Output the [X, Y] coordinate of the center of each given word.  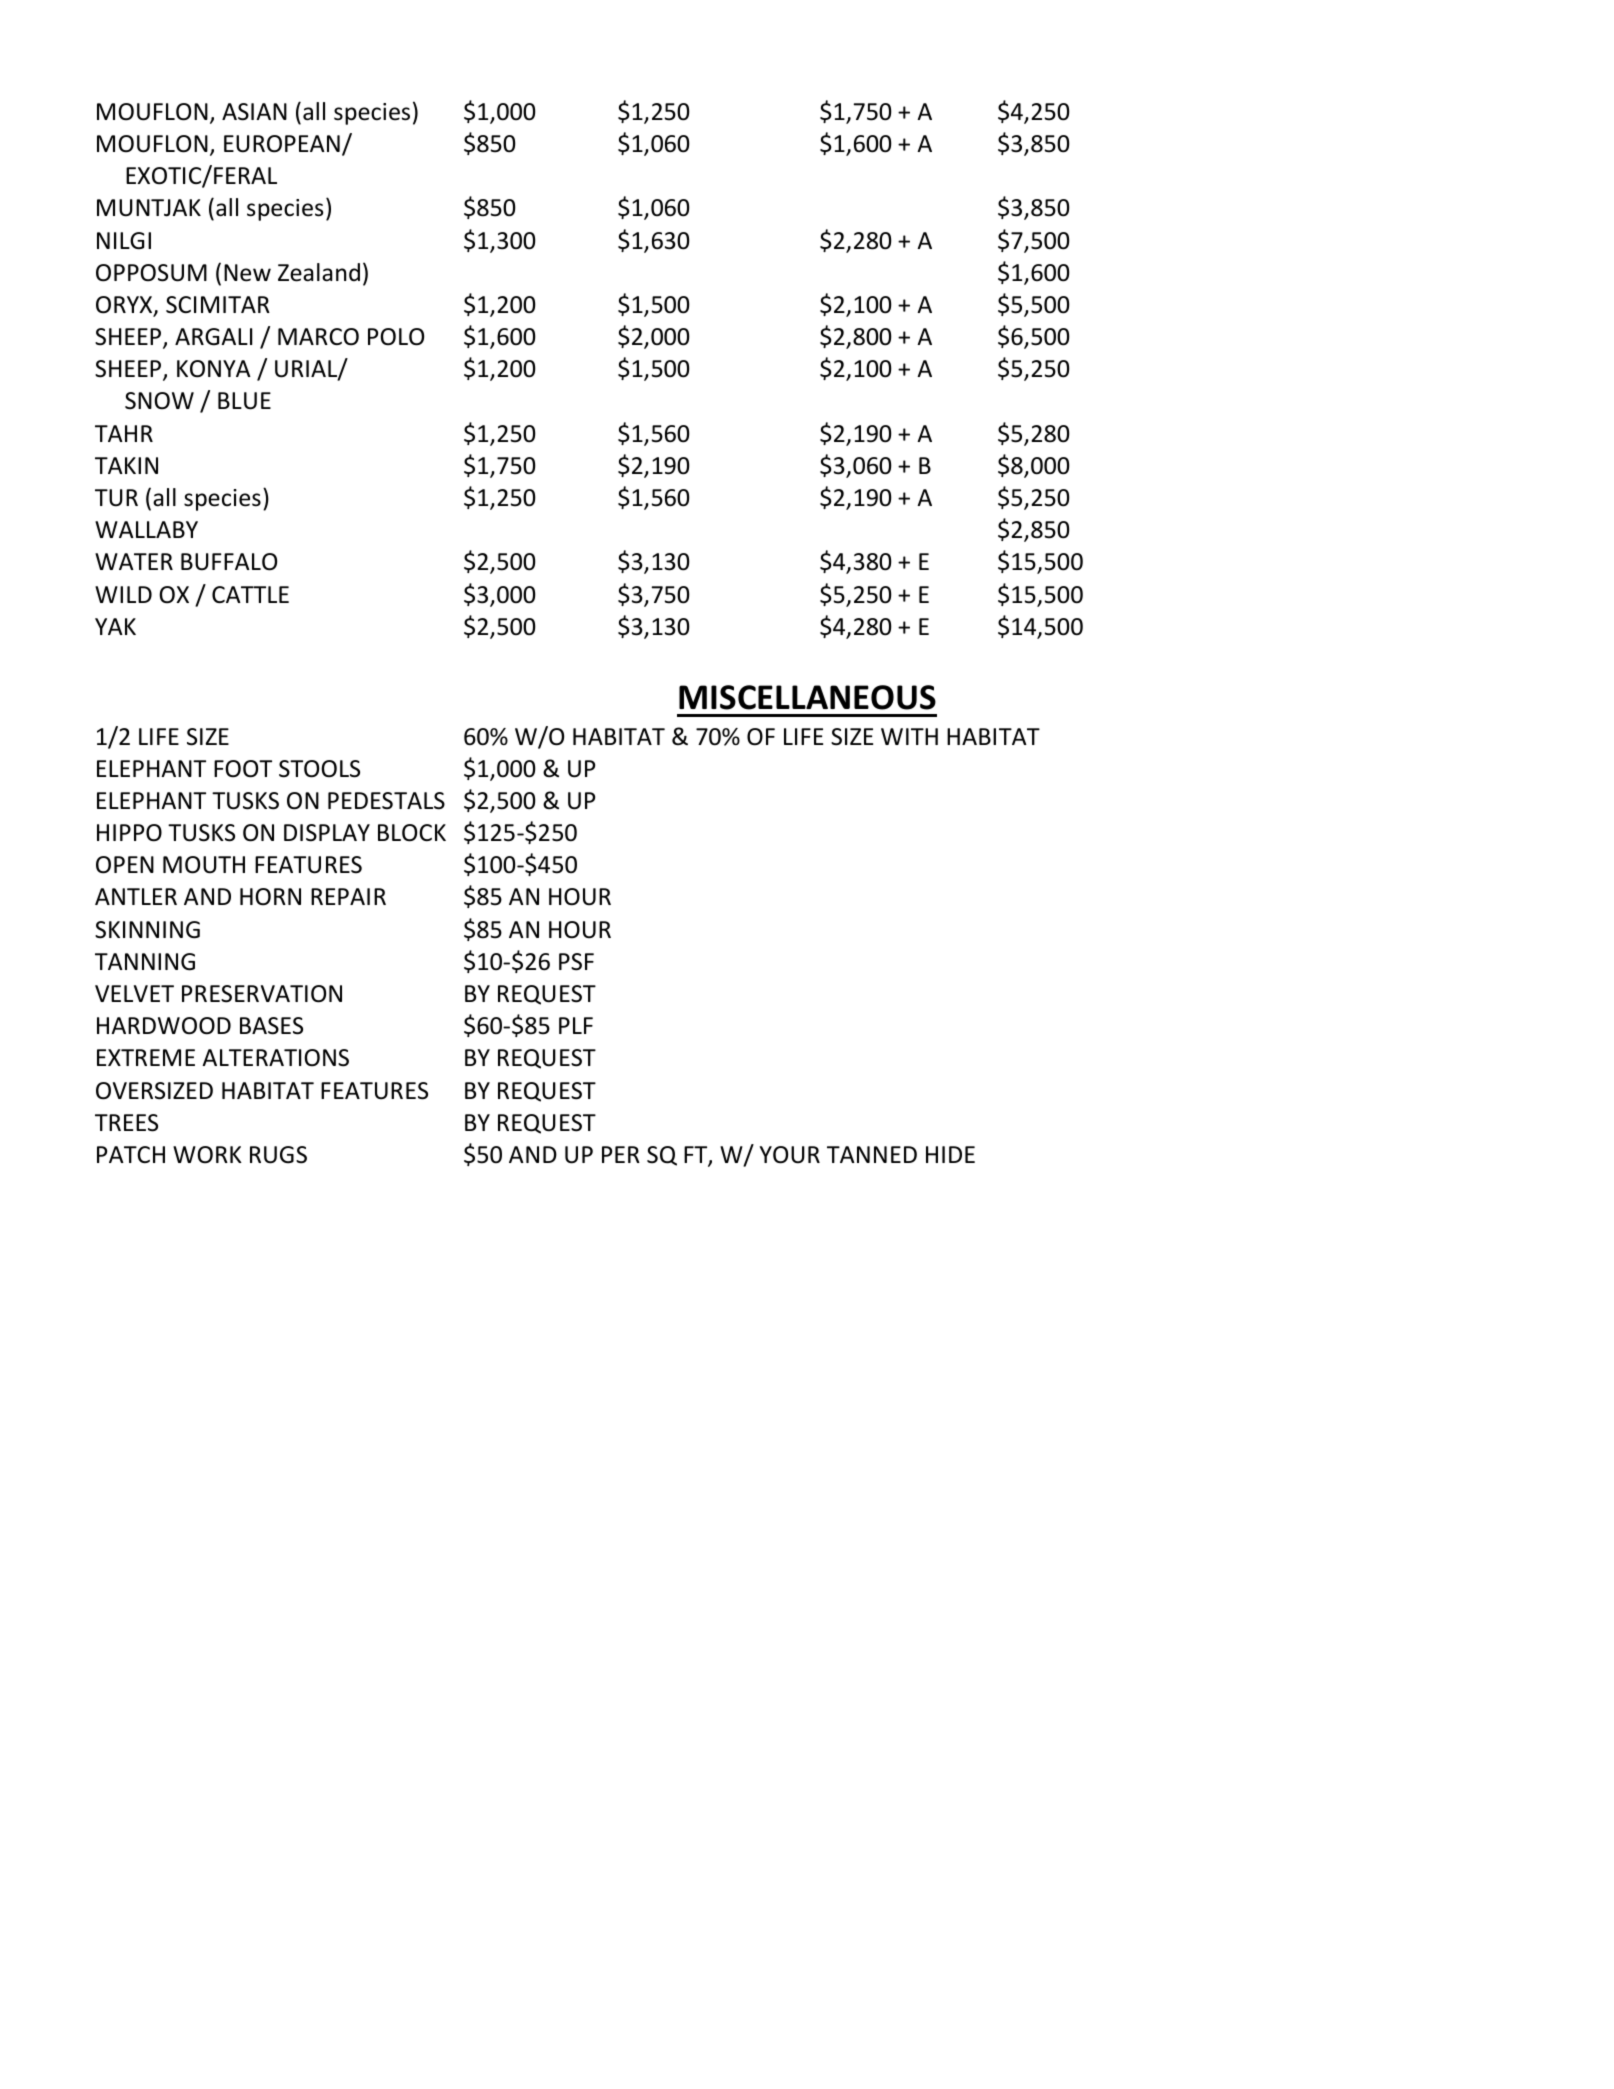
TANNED [872, 1154]
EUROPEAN [282, 144]
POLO [396, 337]
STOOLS [319, 769]
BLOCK [412, 833]
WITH [909, 736]
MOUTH [204, 865]
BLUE [244, 401]
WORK [207, 1155]
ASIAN [254, 112]
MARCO [318, 337]
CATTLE [250, 594]
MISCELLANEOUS [807, 697]
